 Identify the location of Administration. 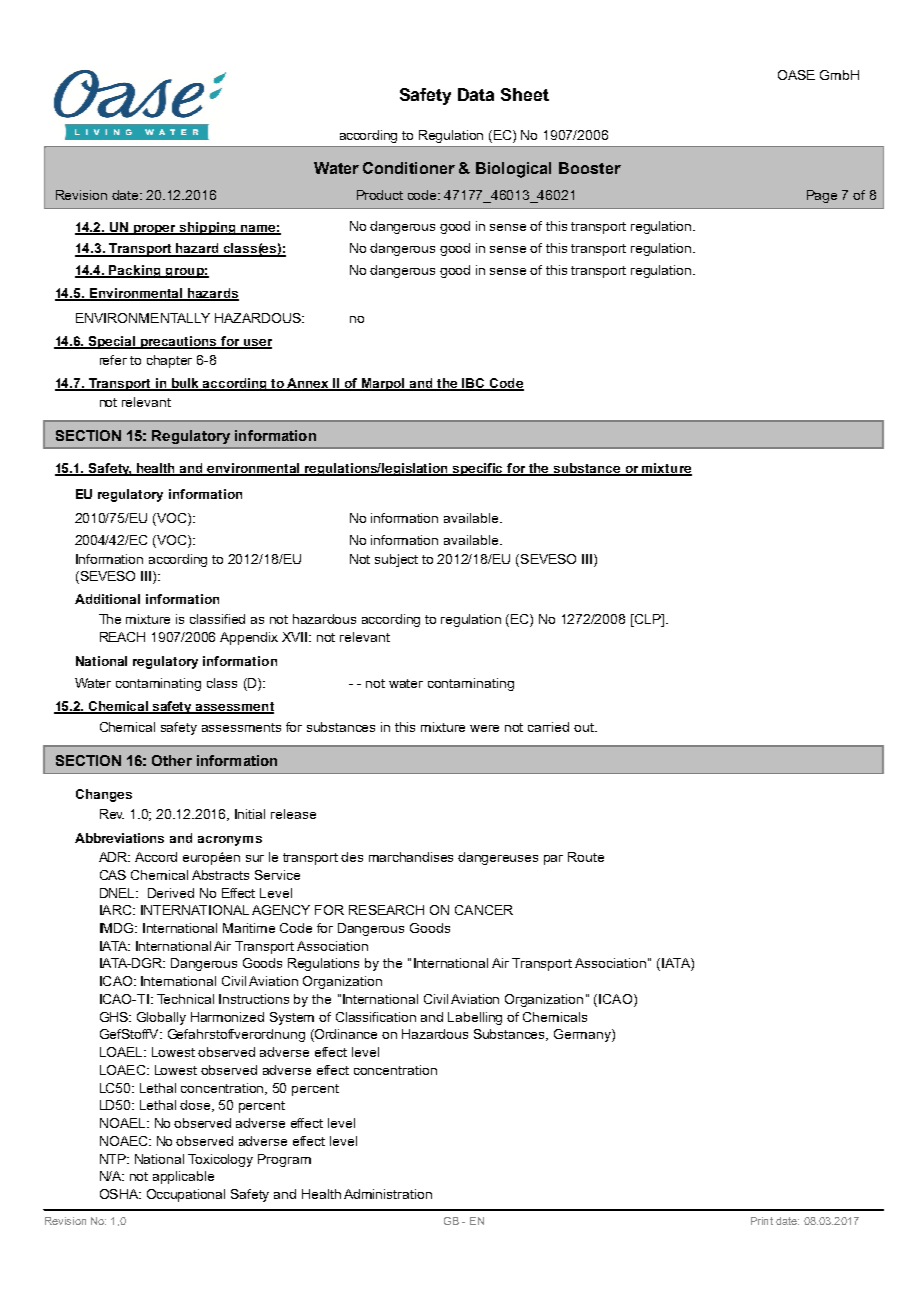
(388, 1194).
